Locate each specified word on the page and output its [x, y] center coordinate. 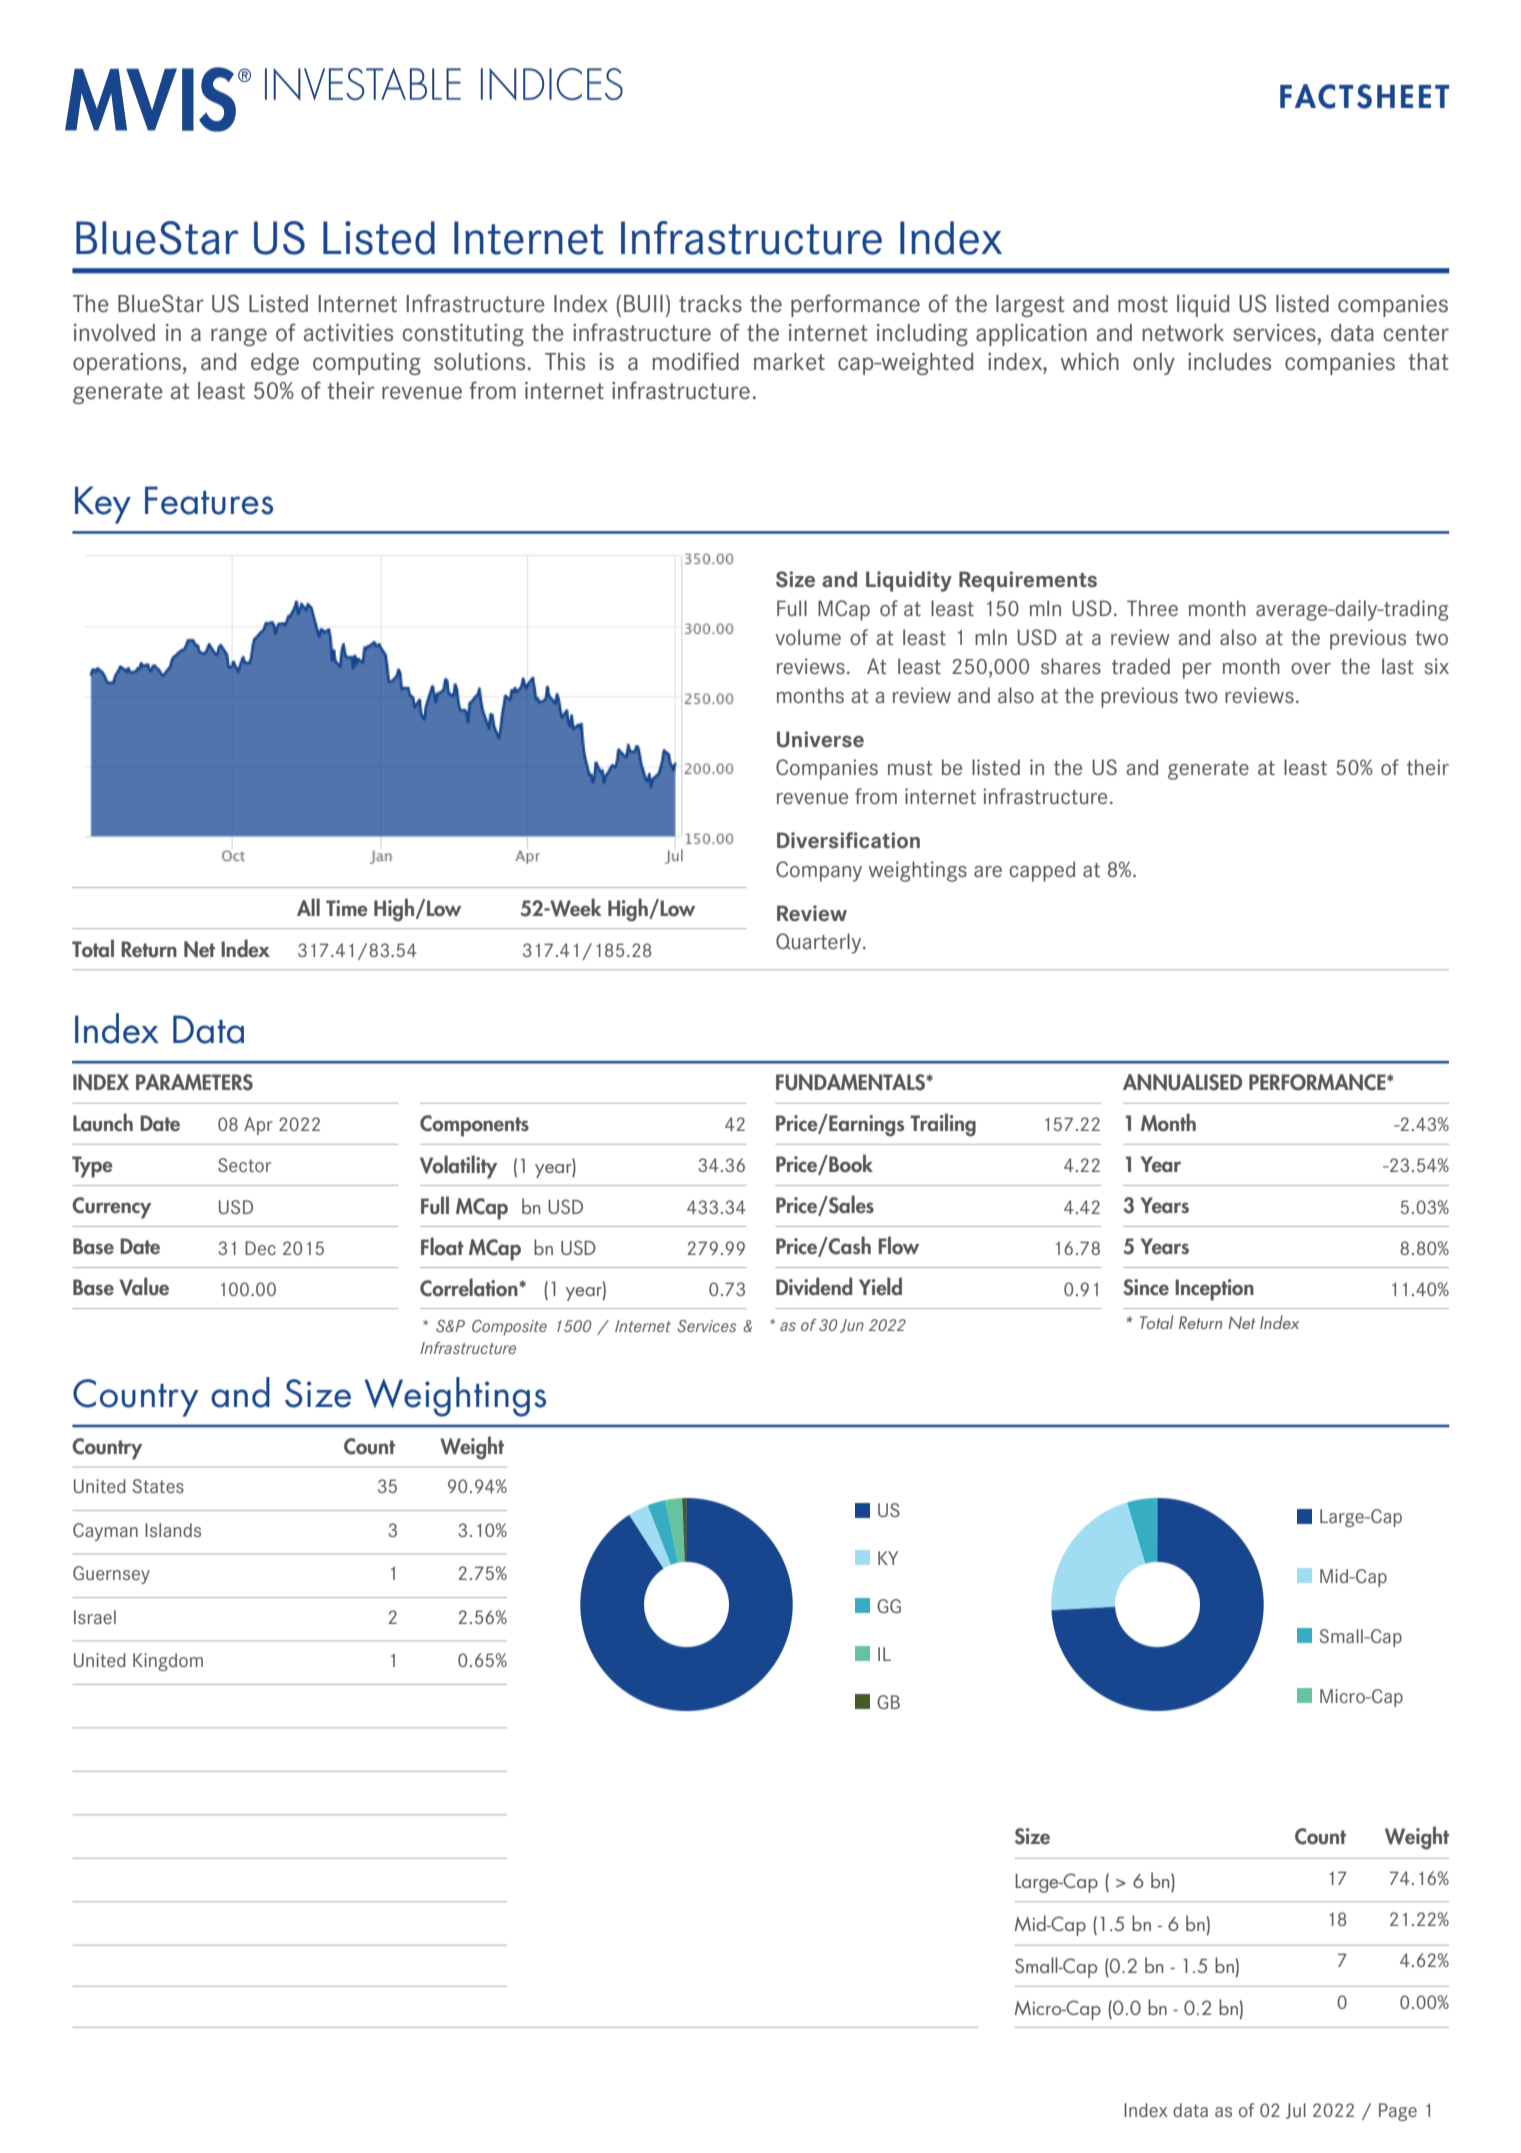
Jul [1296, 2111]
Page [1398, 2112]
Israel [95, 1617]
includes [1229, 362]
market [789, 362]
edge [275, 364]
